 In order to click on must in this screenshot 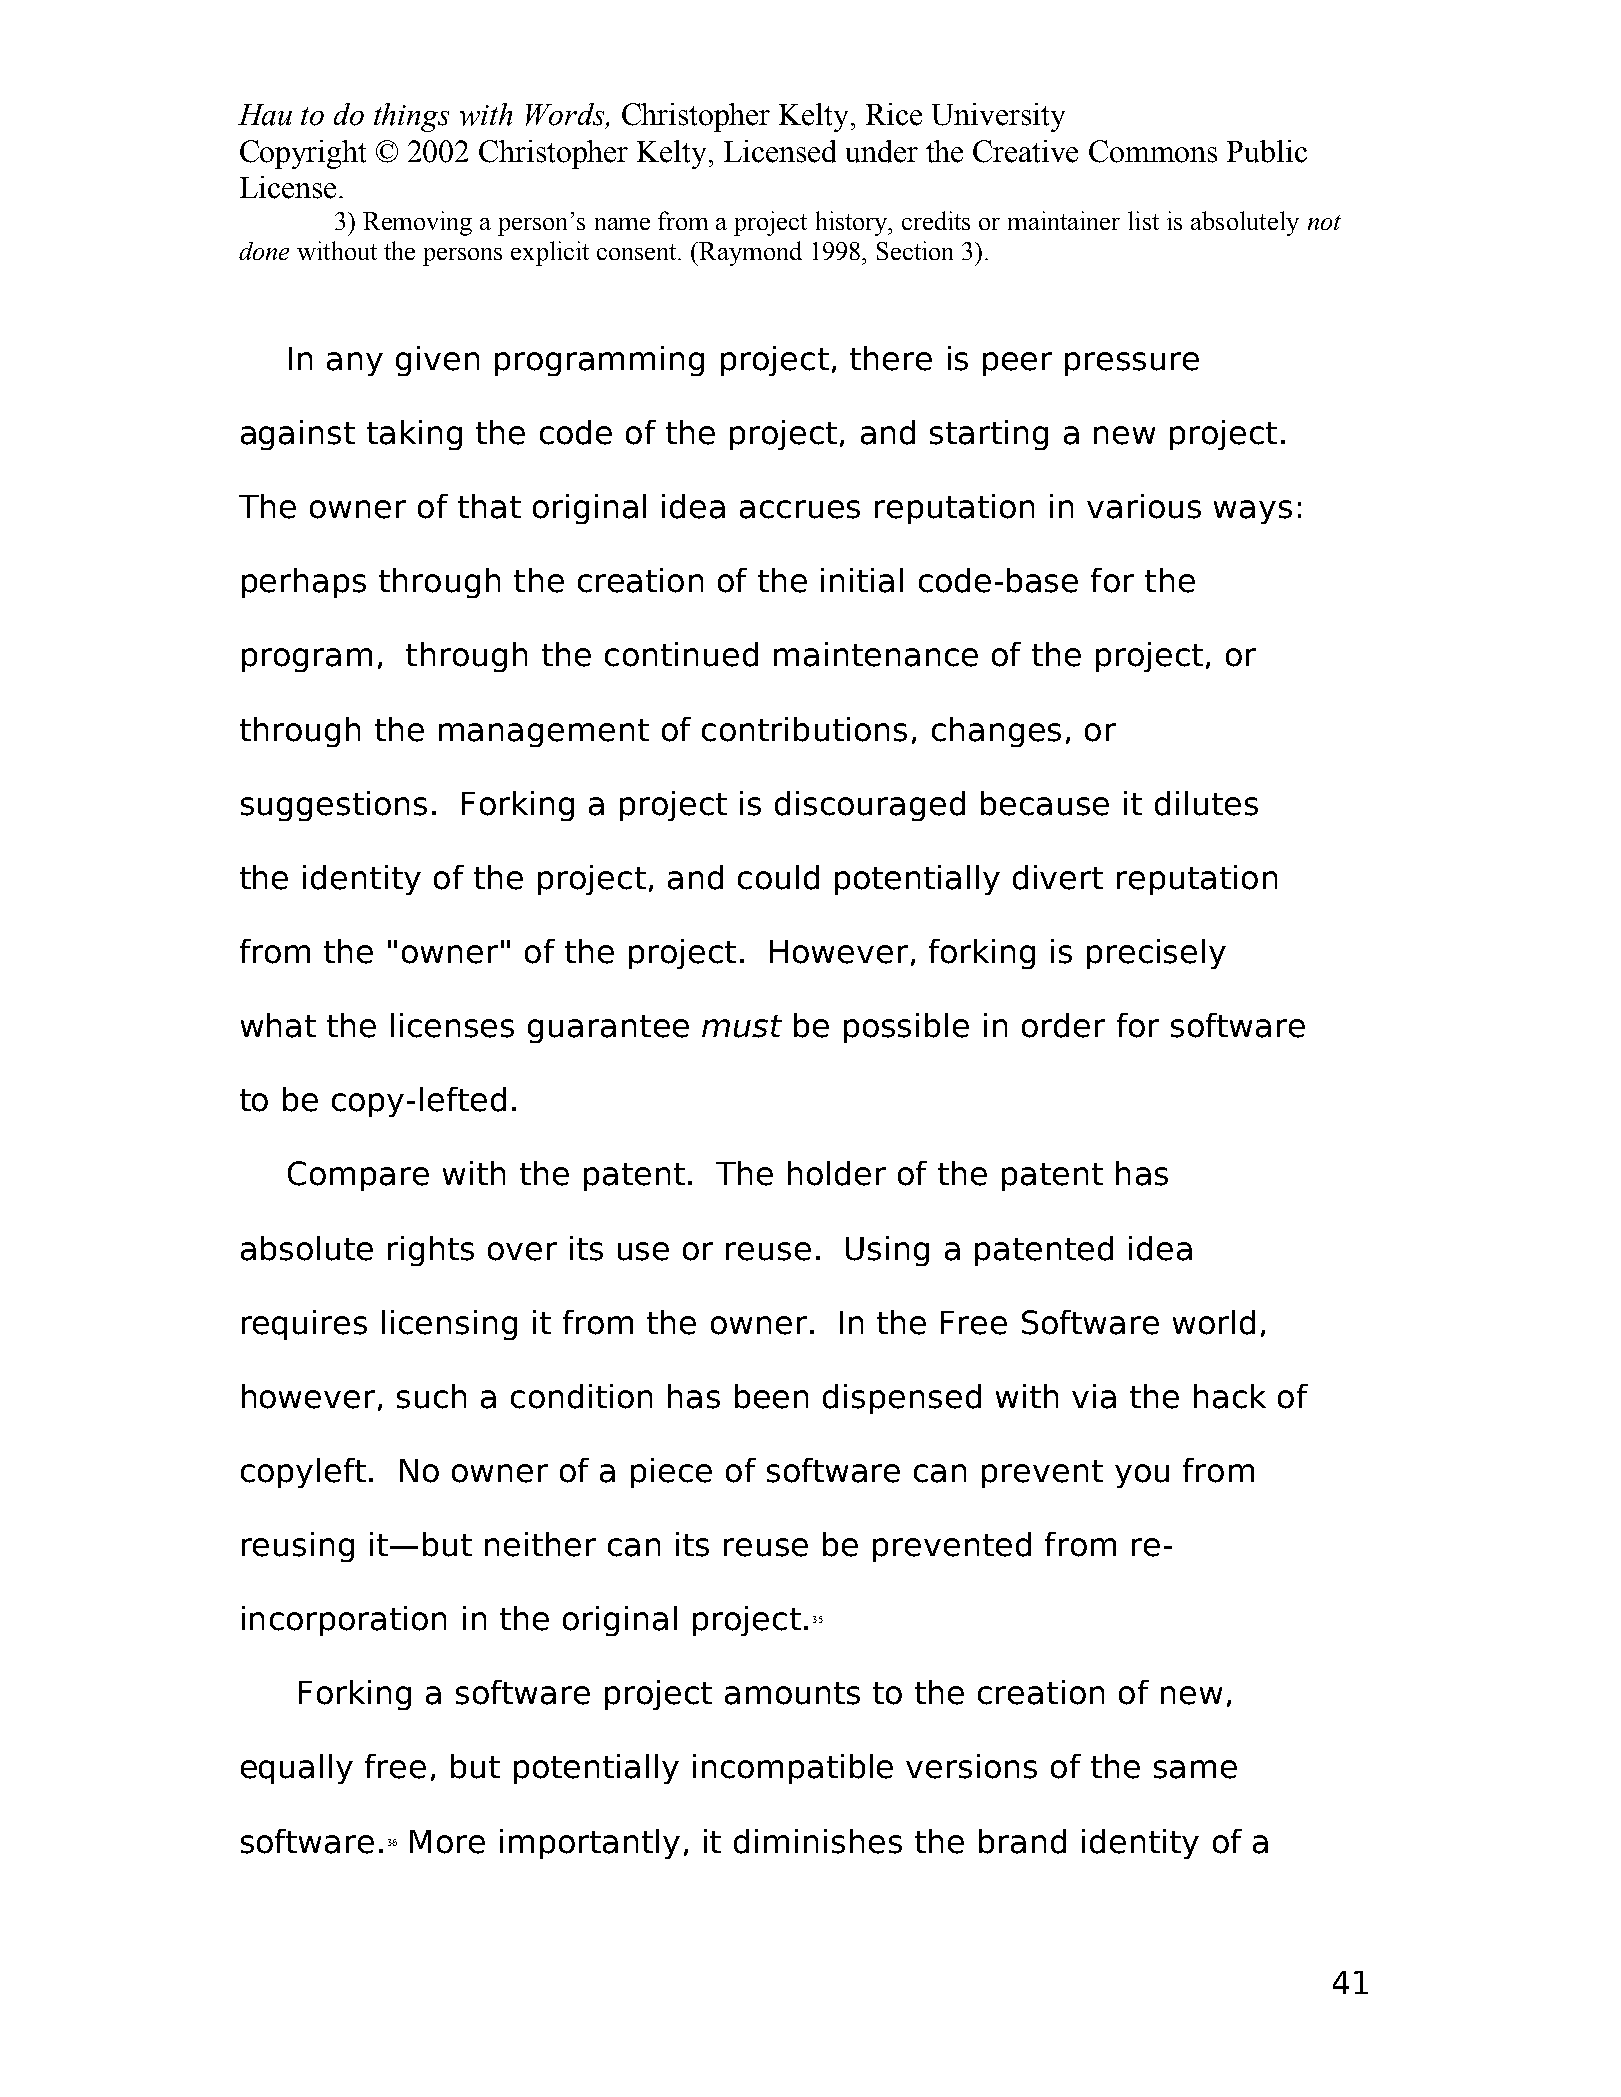, I will do `click(742, 1026)`.
